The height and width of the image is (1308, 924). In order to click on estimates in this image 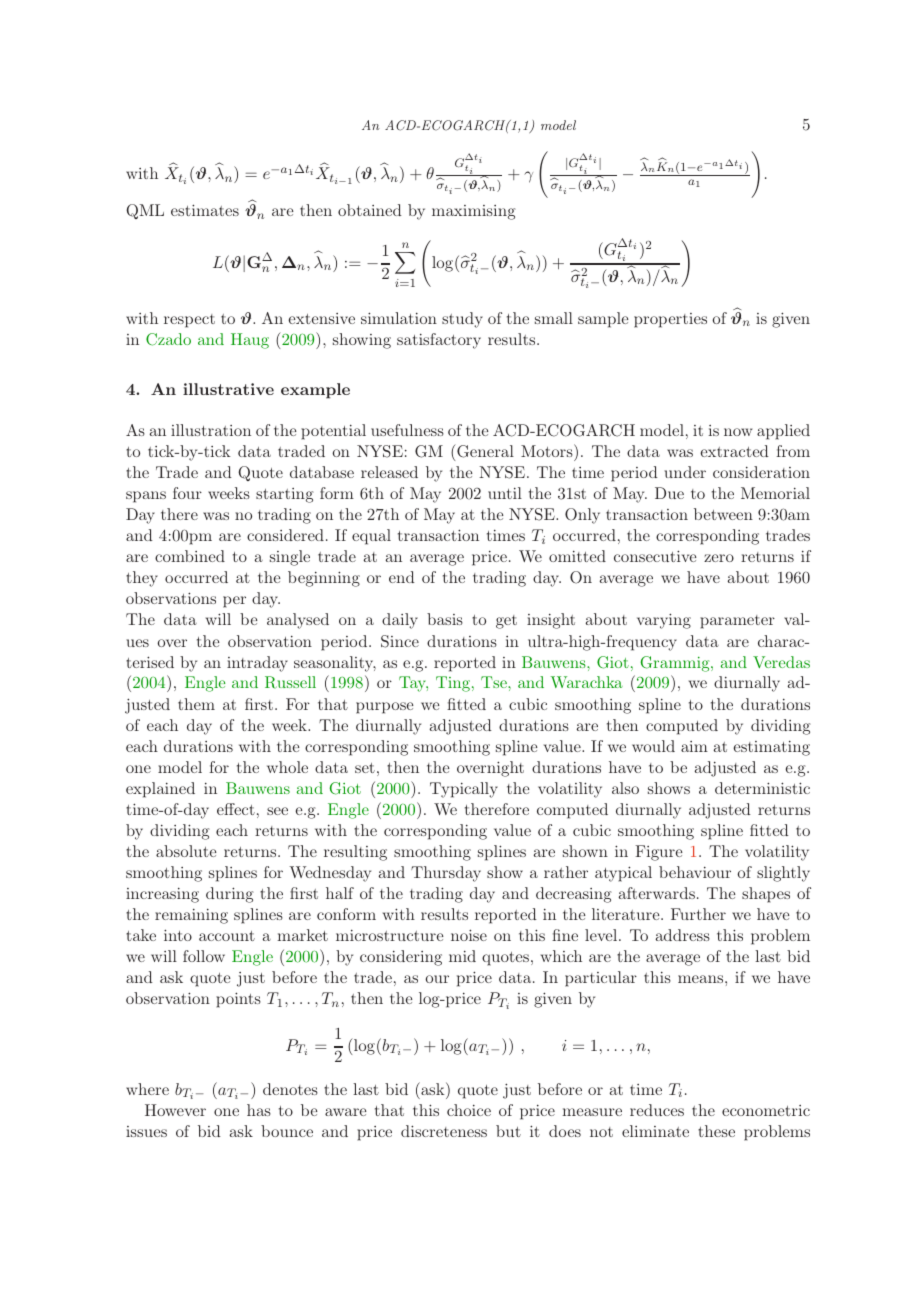, I will do `click(205, 210)`.
